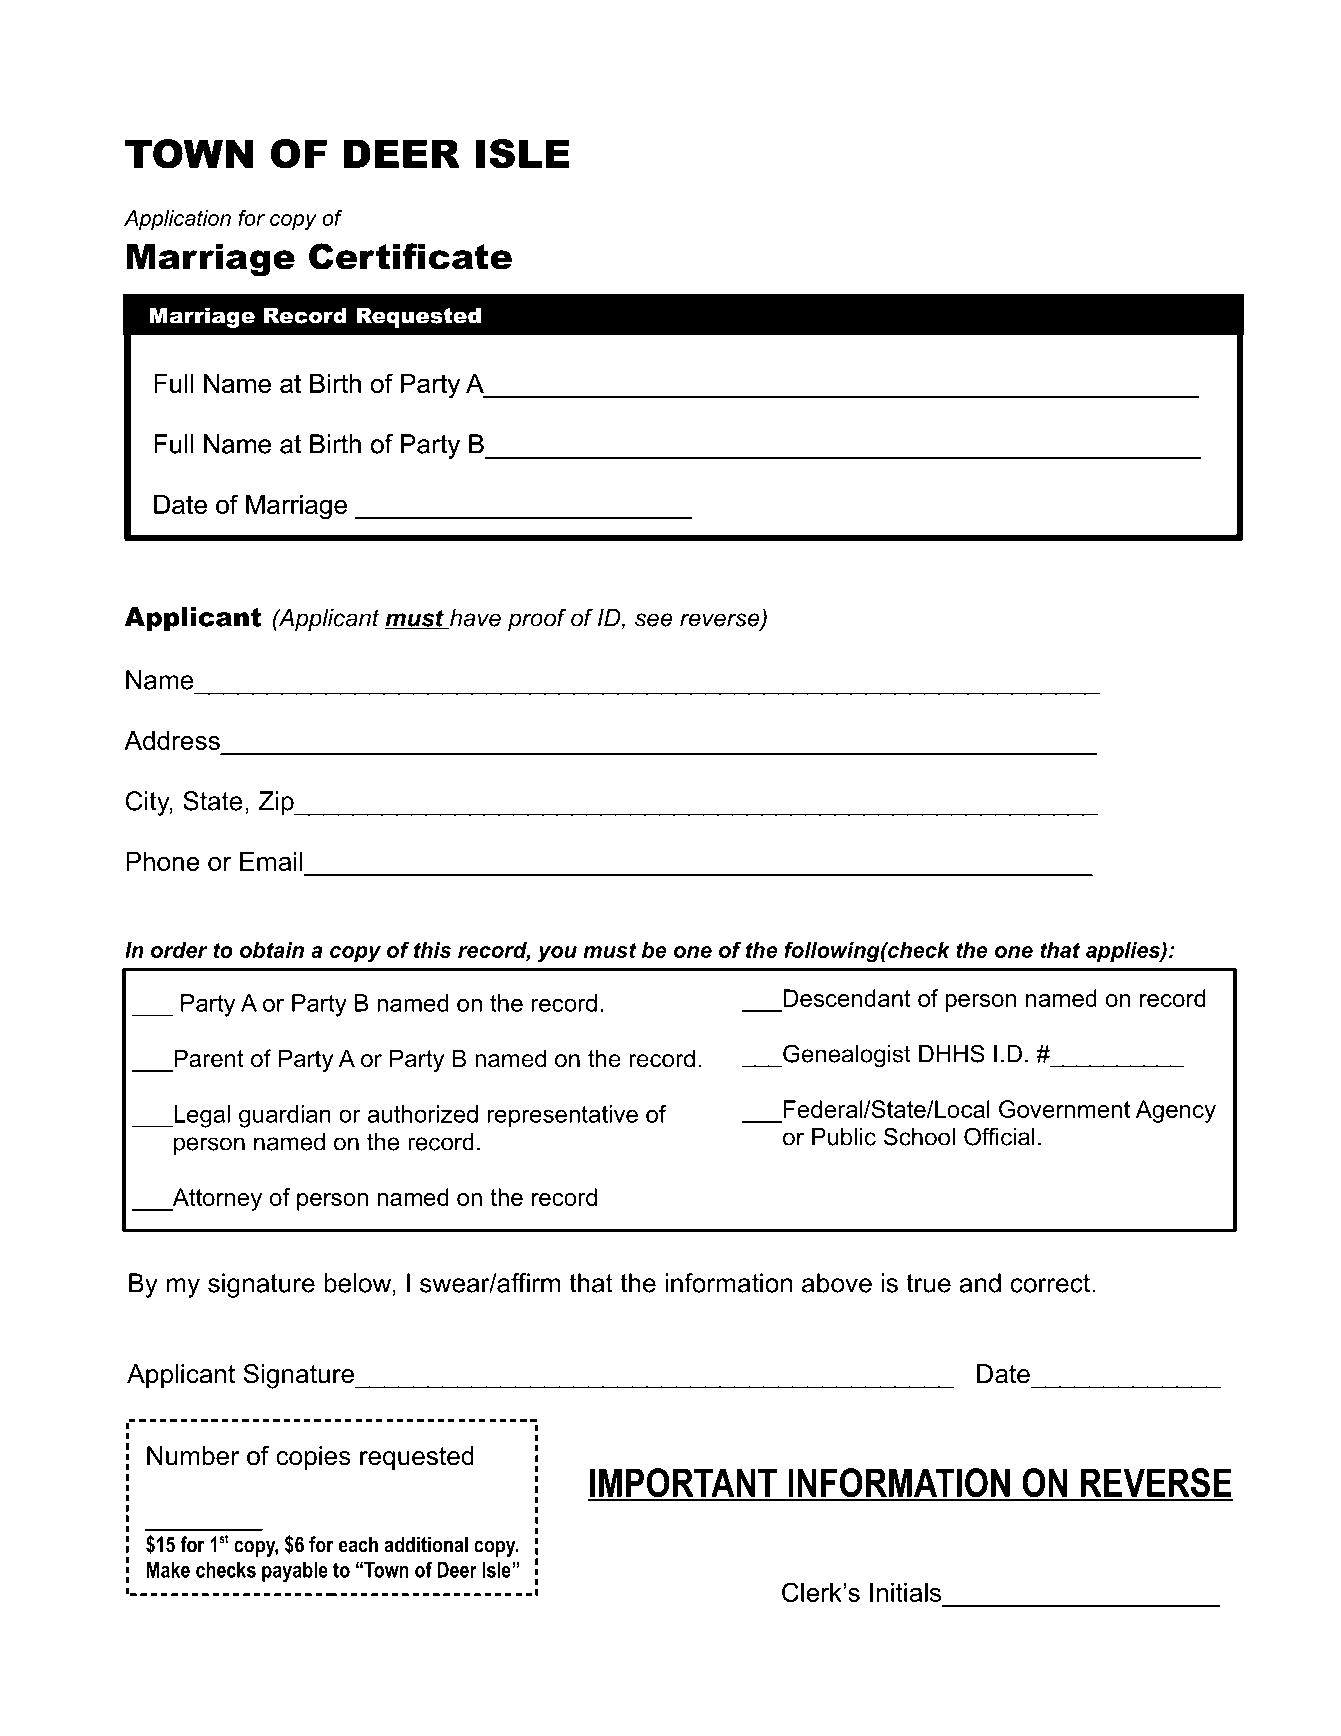 Image resolution: width=1341 pixels, height=1736 pixels. What do you see at coordinates (285, 1116) in the screenshot?
I see `guardian` at bounding box center [285, 1116].
